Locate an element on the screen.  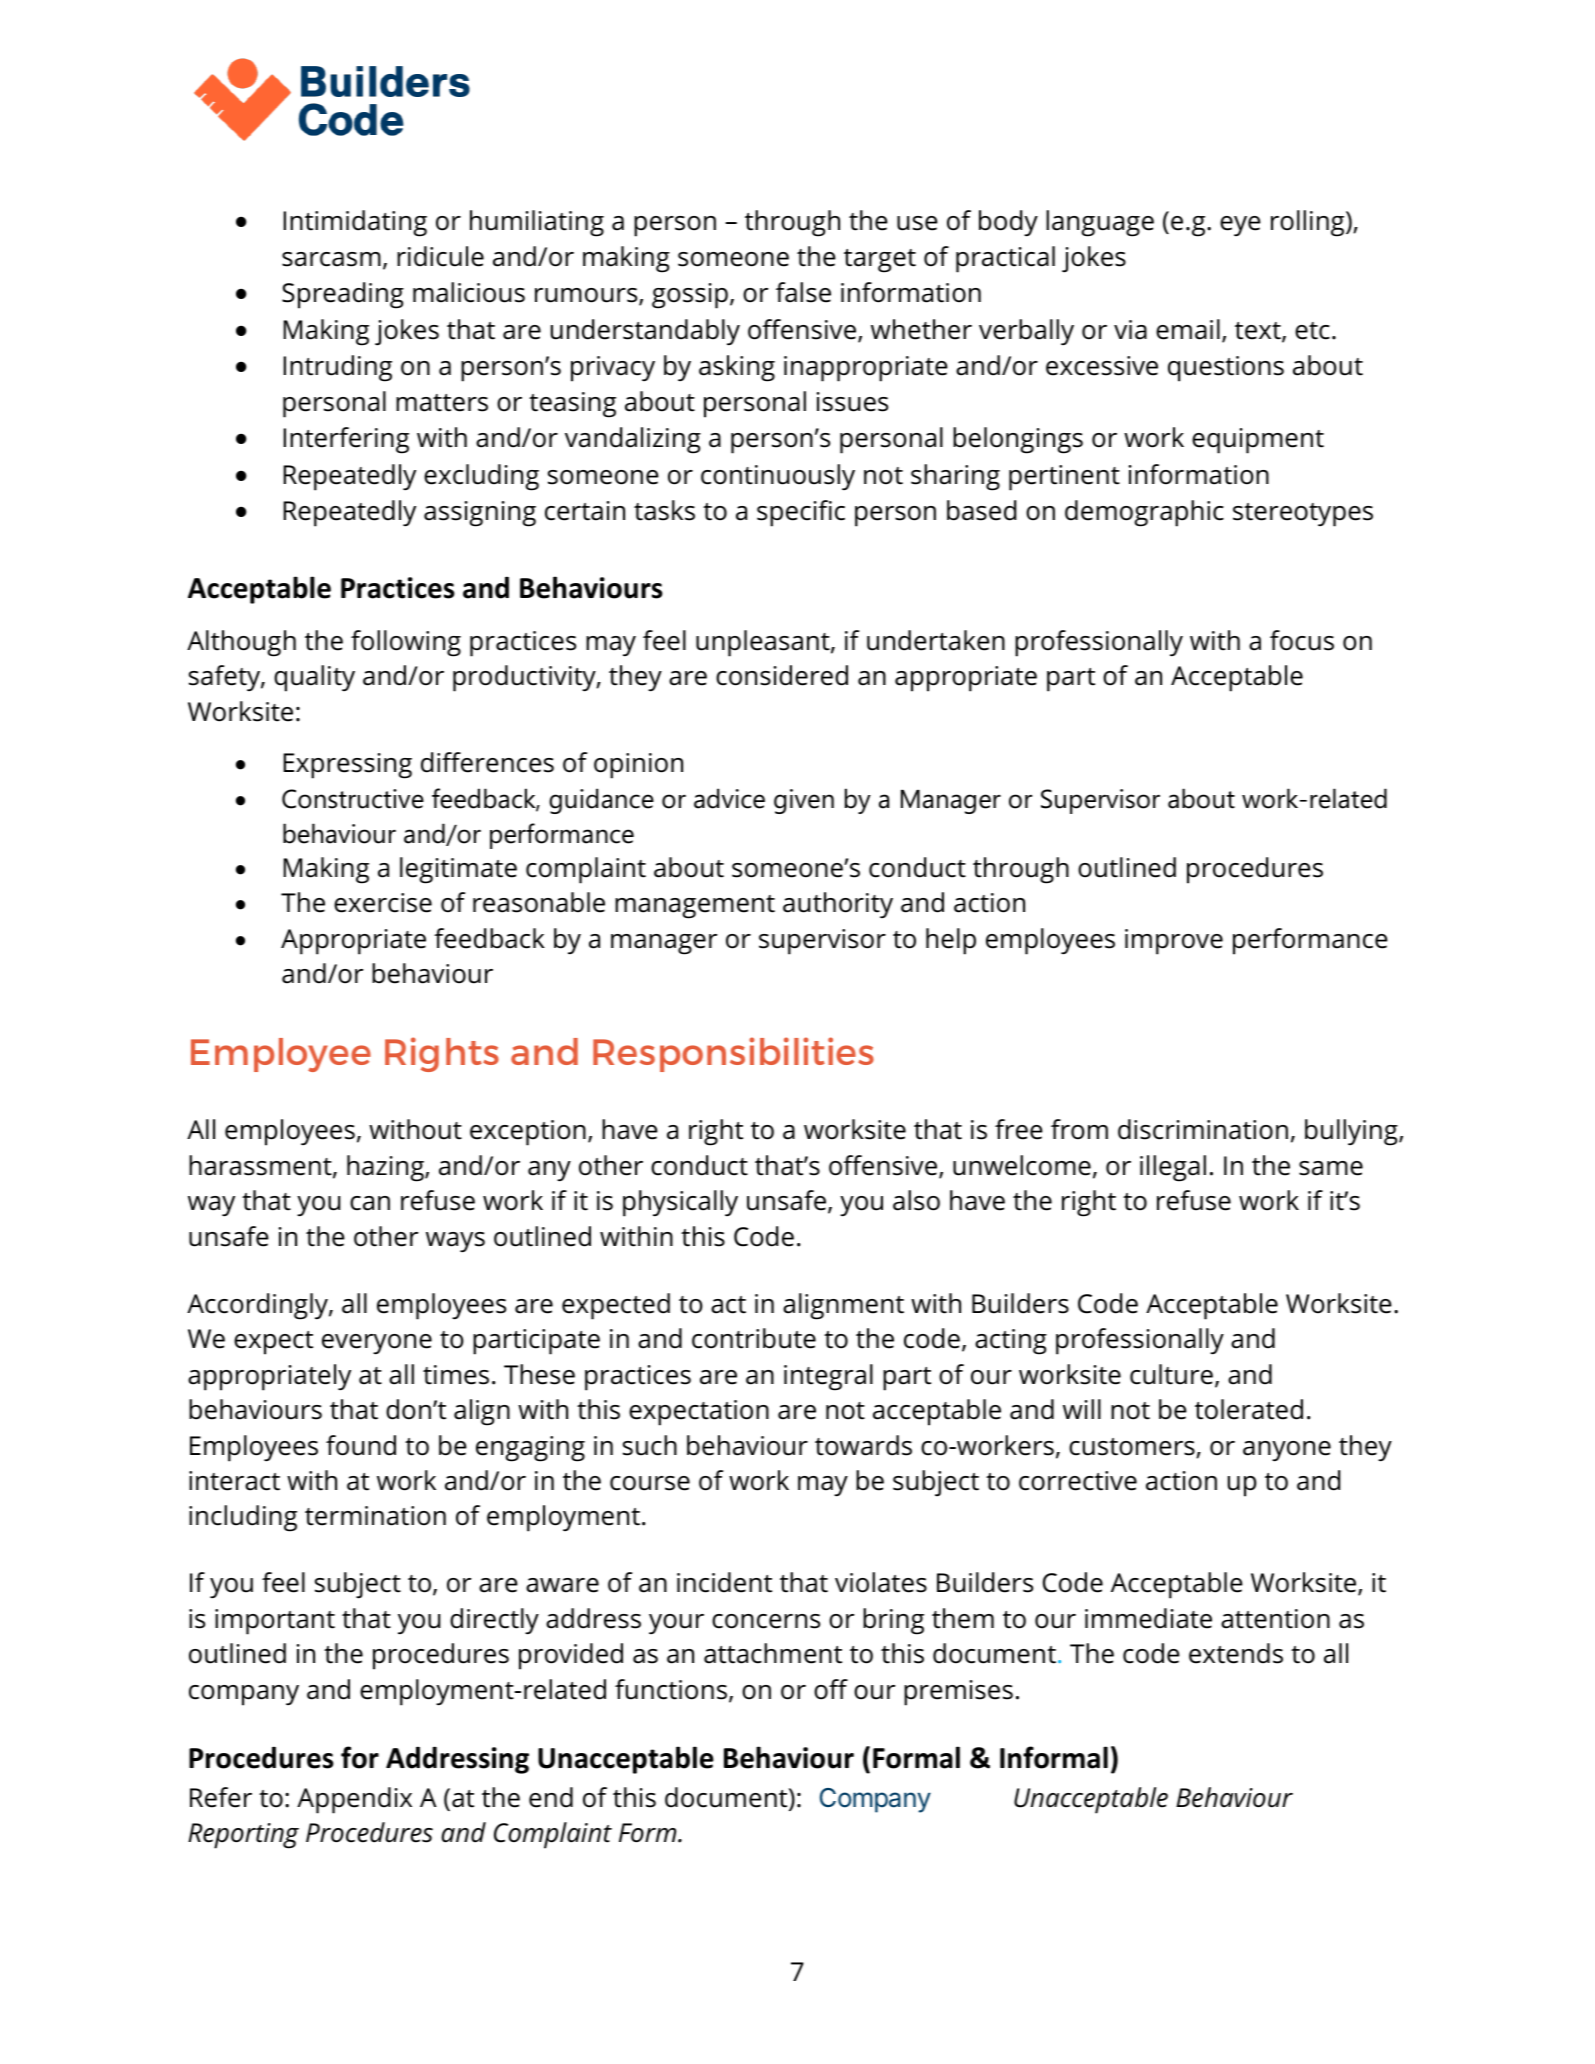
functions is located at coordinates (671, 1689).
